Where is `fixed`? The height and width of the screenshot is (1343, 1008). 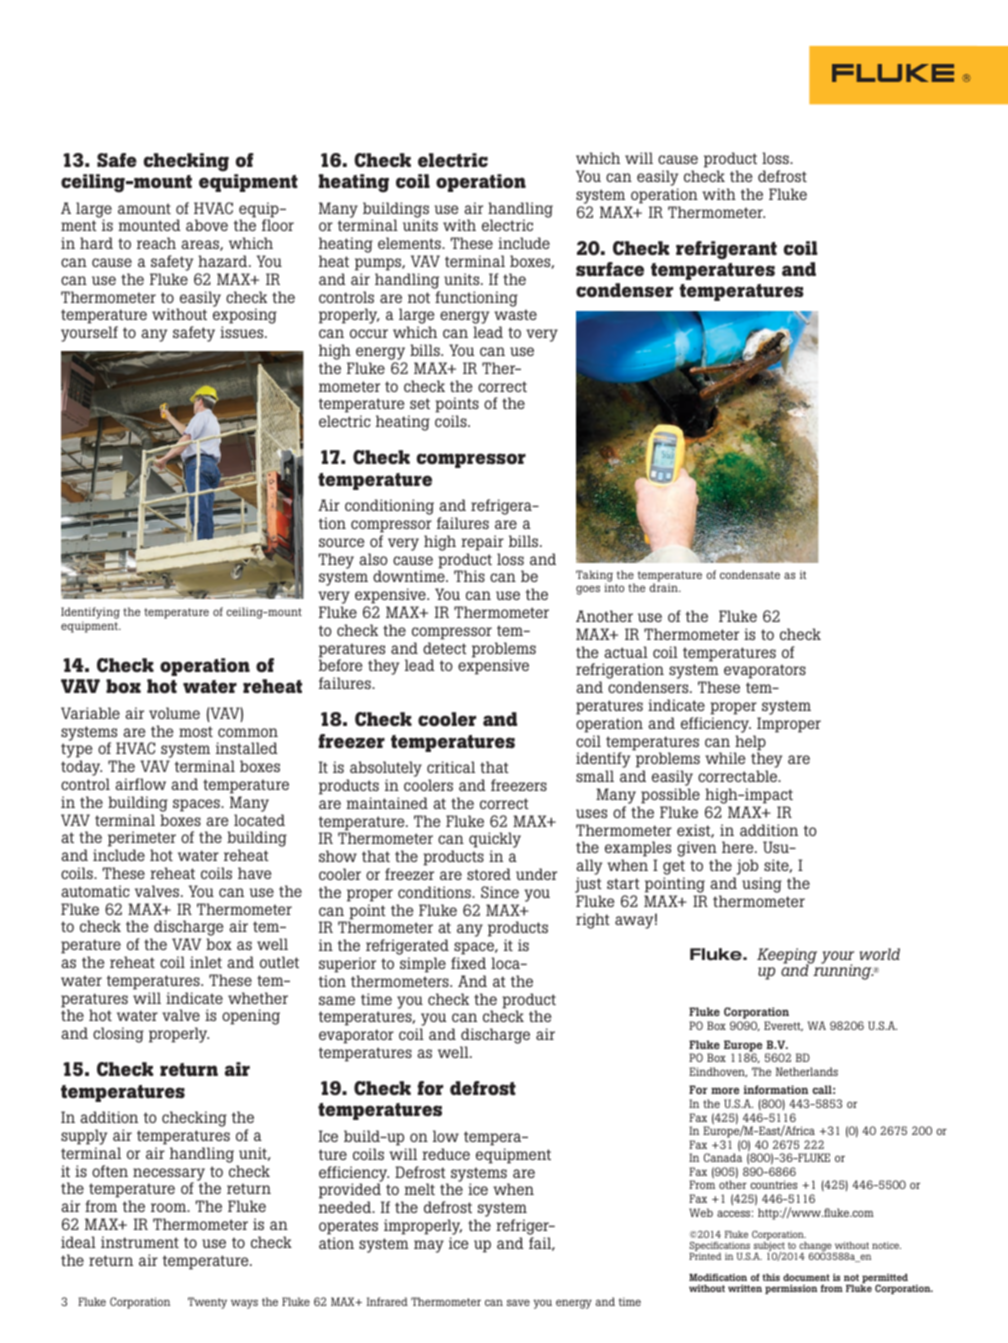 fixed is located at coordinates (468, 963).
